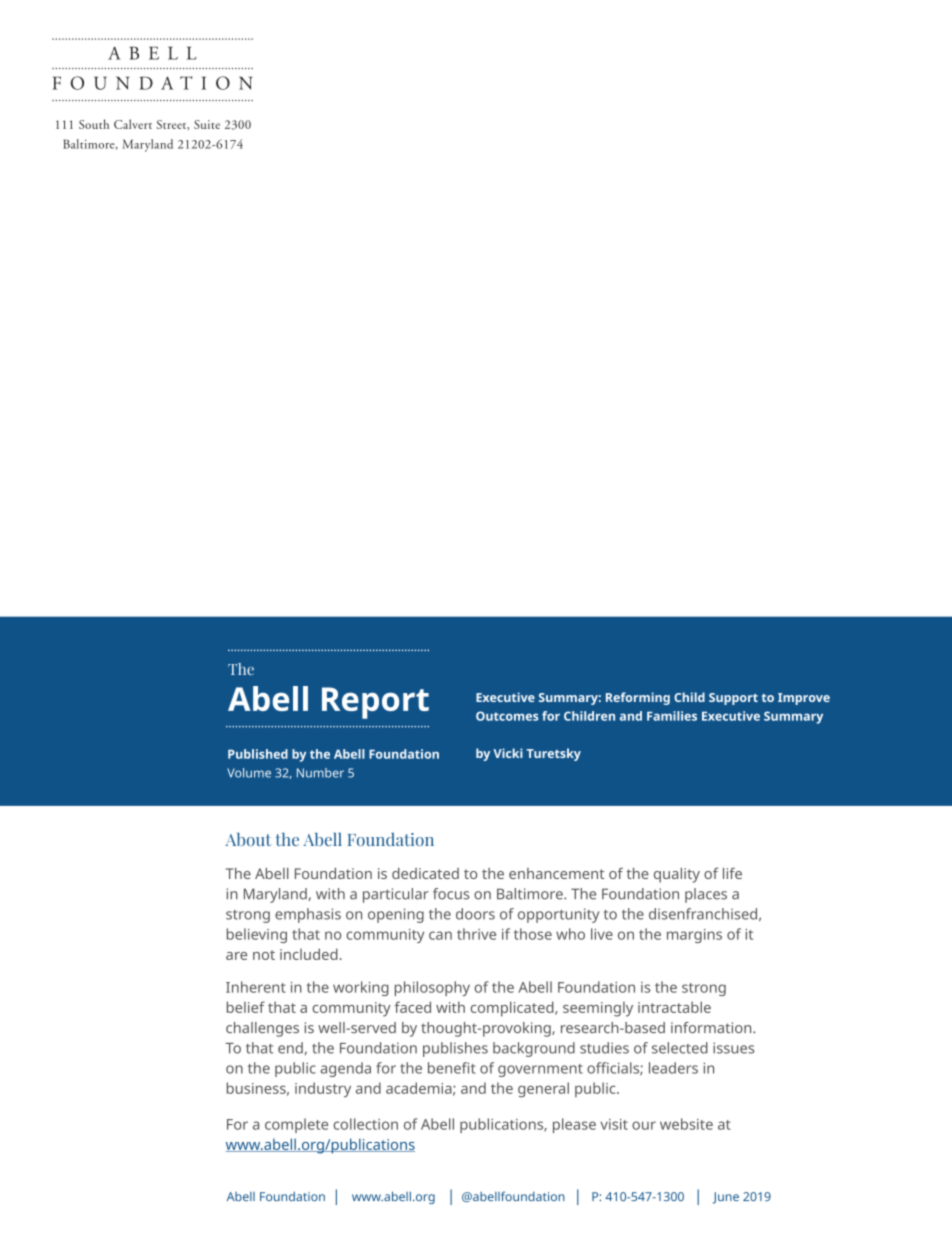  I want to click on South, so click(94, 124).
